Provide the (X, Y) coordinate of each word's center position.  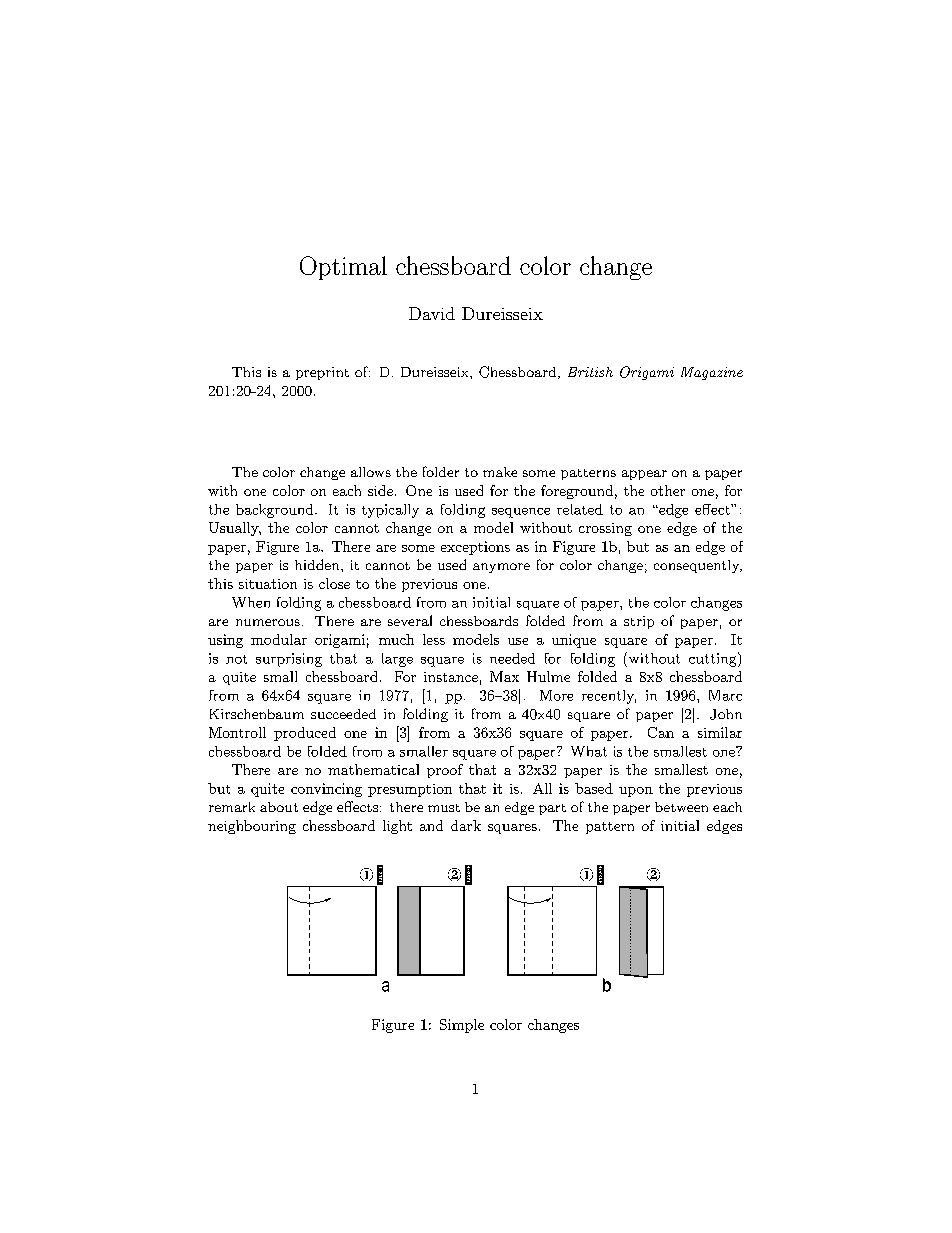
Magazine (712, 373)
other (668, 490)
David (432, 313)
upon (636, 792)
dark (466, 825)
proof (445, 771)
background (276, 511)
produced (305, 734)
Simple (462, 1026)
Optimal (343, 268)
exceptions (475, 548)
